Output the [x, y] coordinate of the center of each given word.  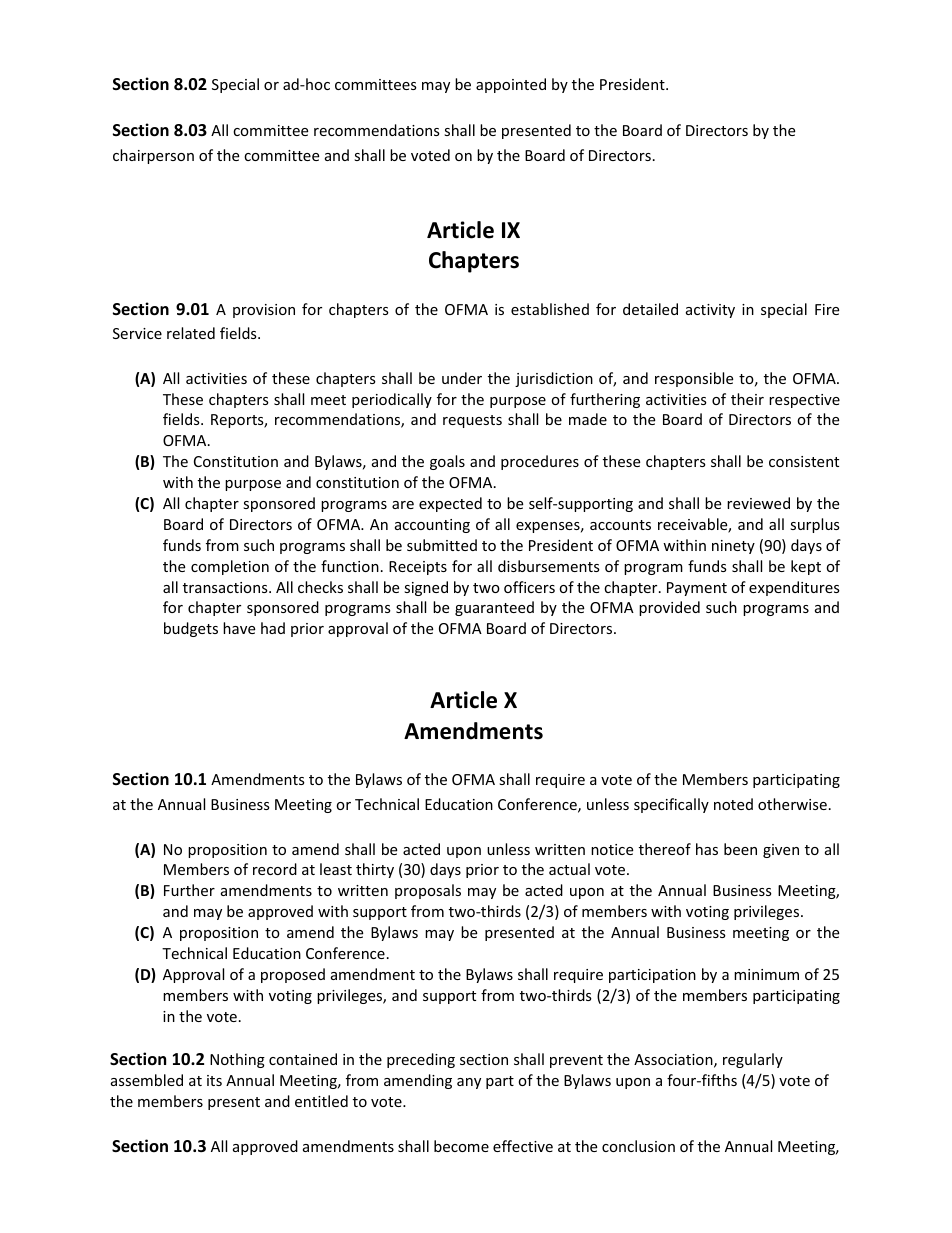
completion [230, 567]
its [214, 1080]
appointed [511, 85]
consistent [804, 461]
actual [569, 869]
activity [710, 311]
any [469, 1083]
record [275, 869]
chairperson [153, 156]
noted [733, 804]
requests [472, 421]
